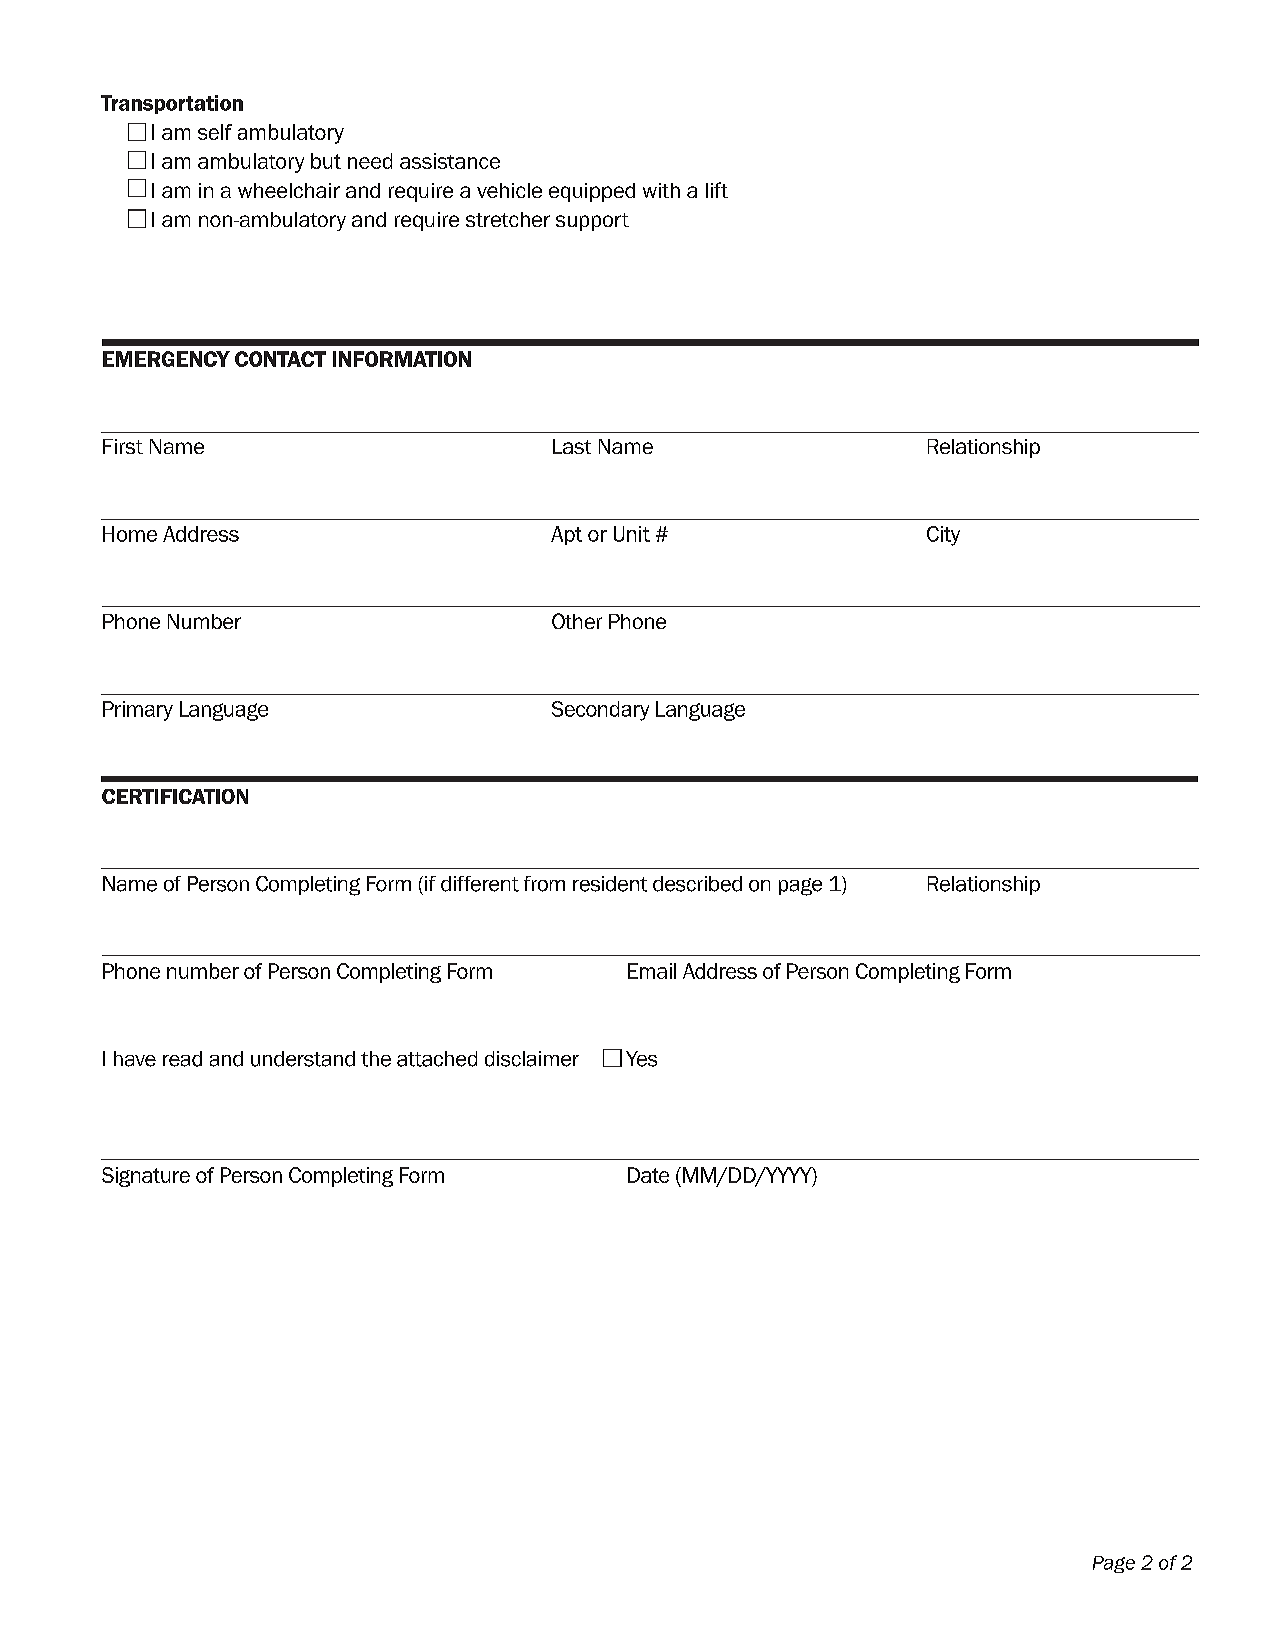  What do you see at coordinates (648, 1175) in the page?
I see `Date` at bounding box center [648, 1175].
